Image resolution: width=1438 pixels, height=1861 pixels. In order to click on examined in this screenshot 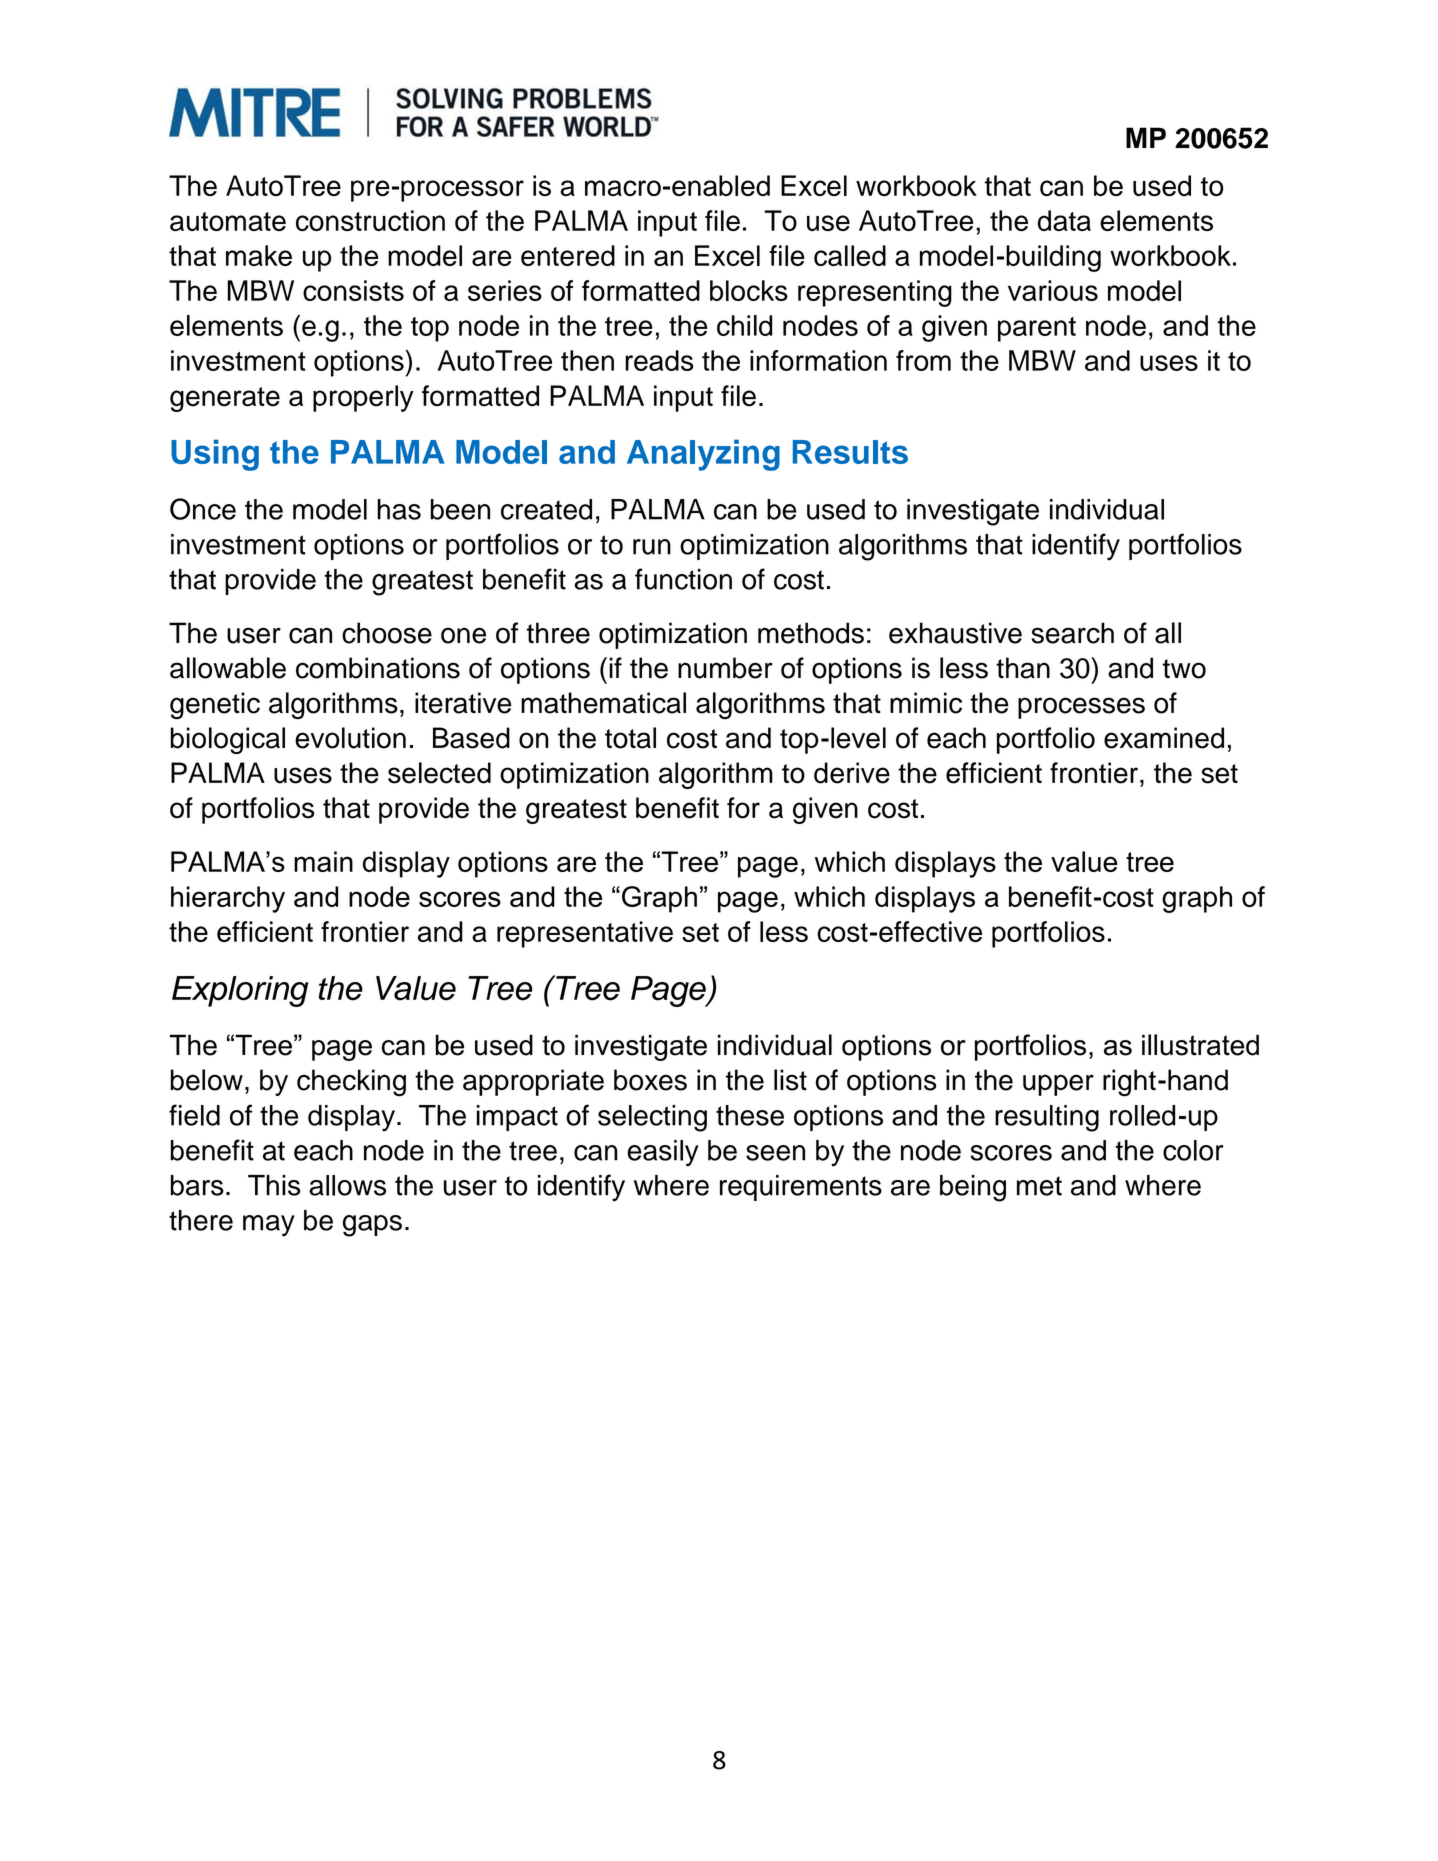, I will do `click(1164, 738)`.
